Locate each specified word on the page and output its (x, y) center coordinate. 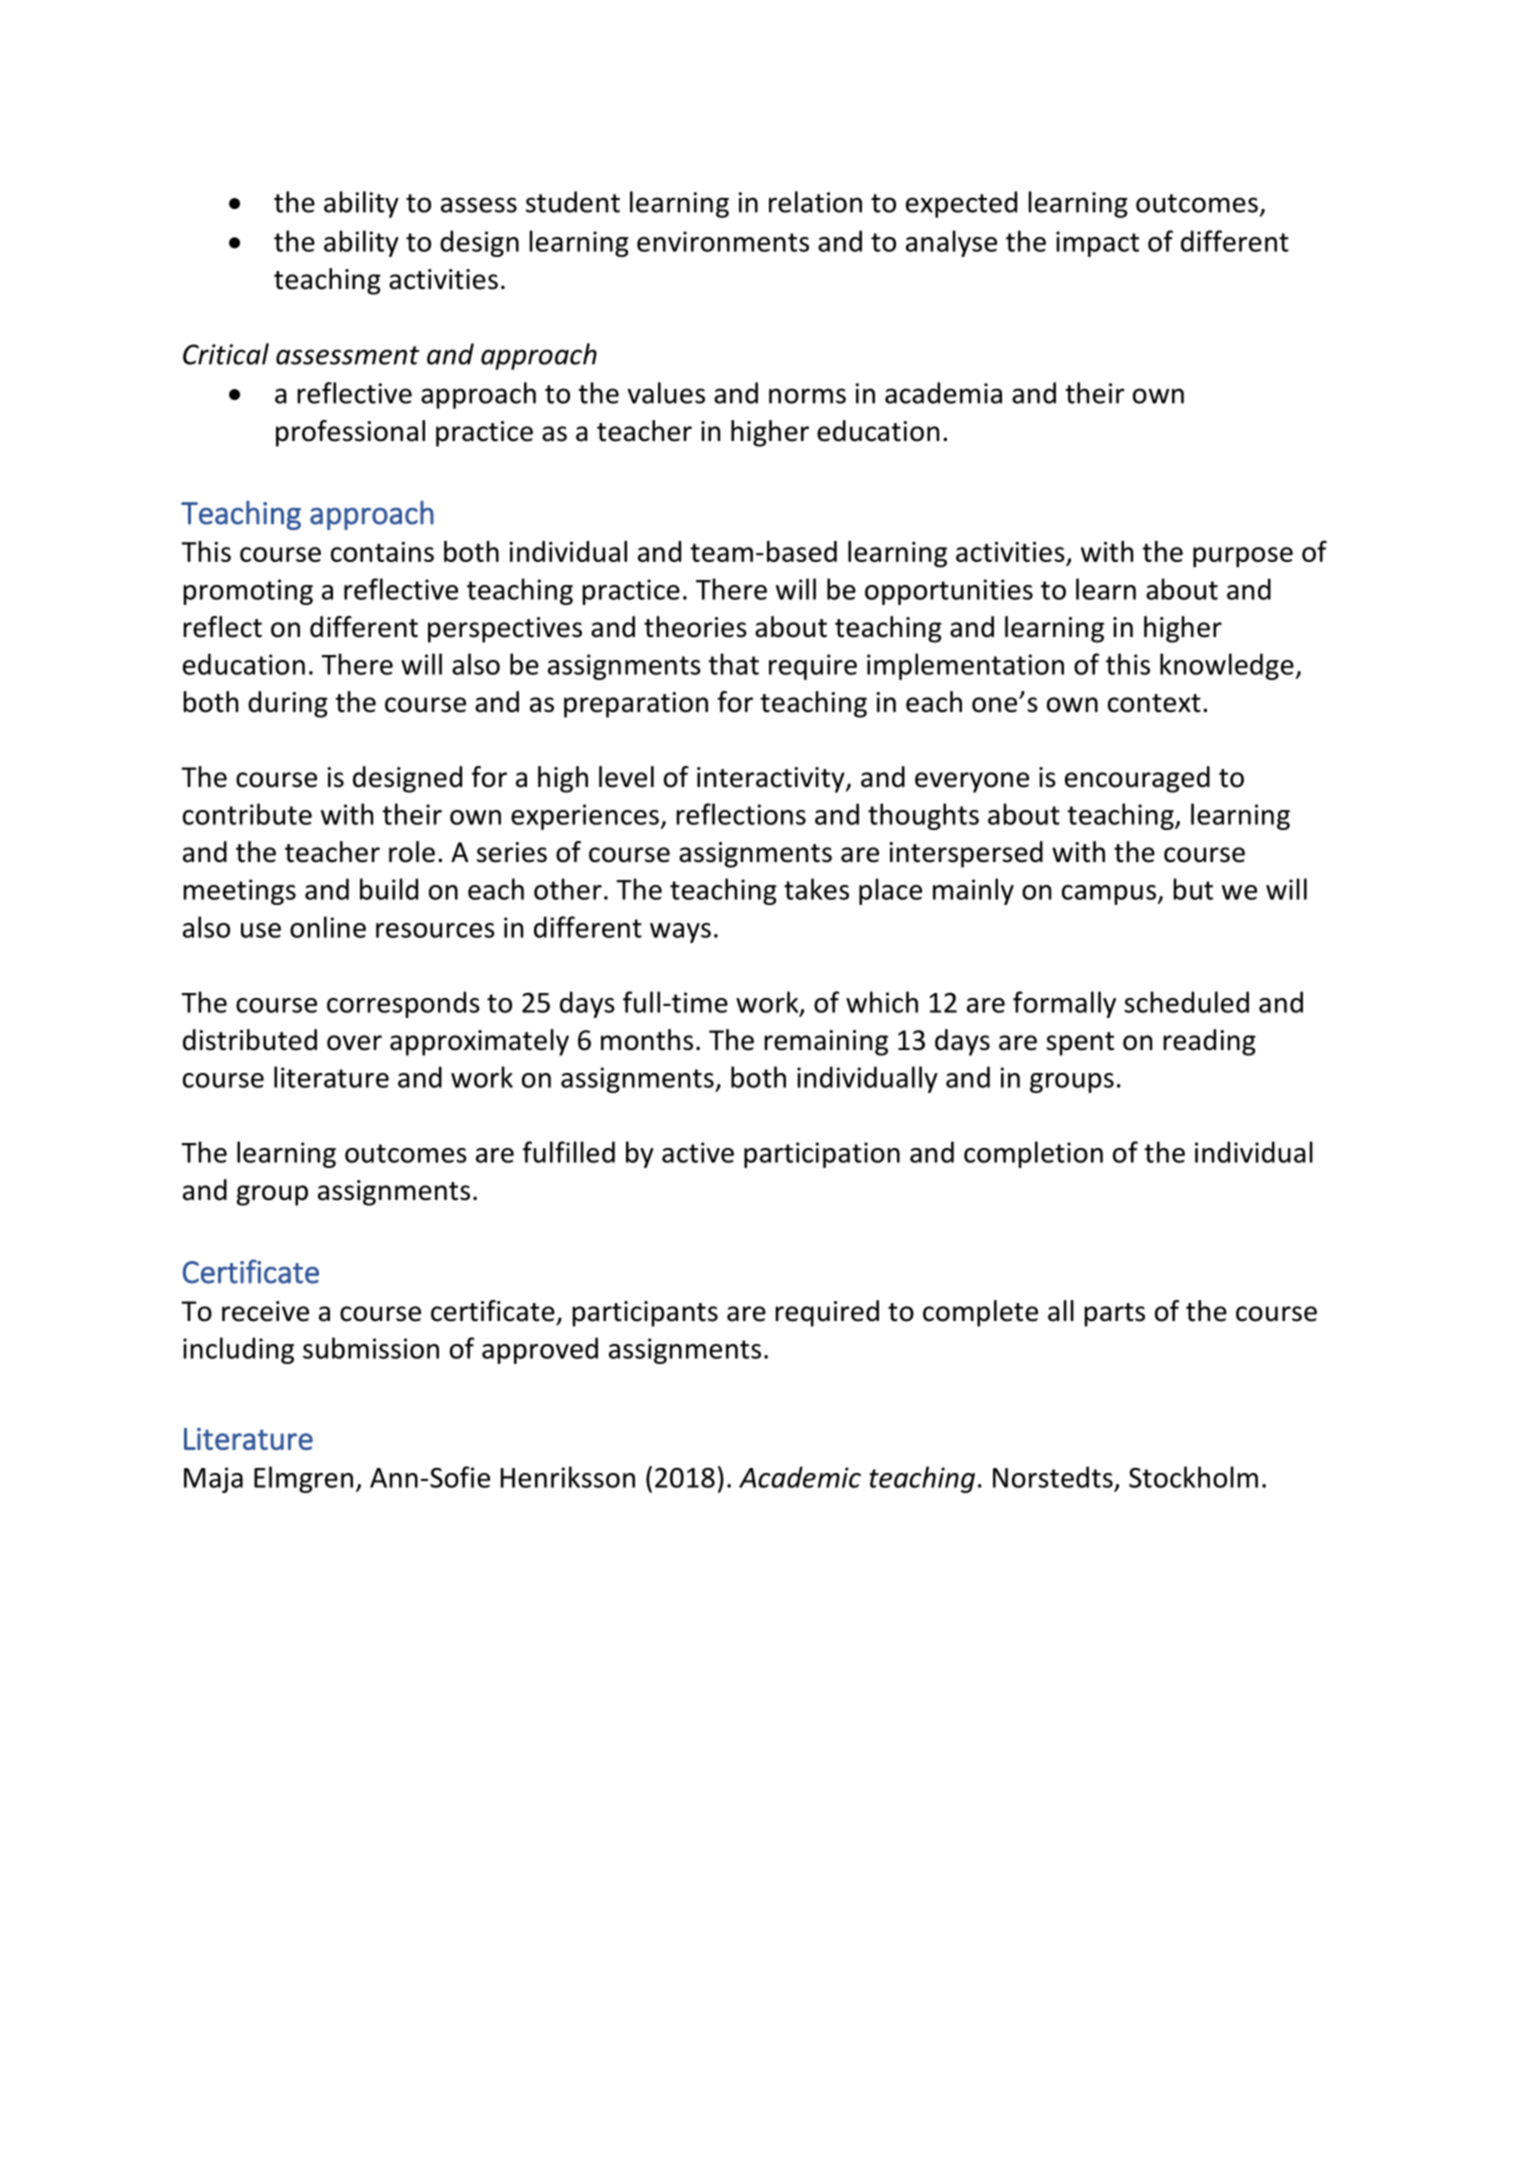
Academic (800, 1477)
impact (1097, 244)
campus (1110, 895)
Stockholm (1193, 1477)
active (698, 1152)
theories (695, 627)
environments (723, 241)
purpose (1243, 557)
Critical (226, 354)
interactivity (772, 780)
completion (1033, 1154)
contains (382, 552)
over (354, 1043)
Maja (213, 1480)
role (412, 852)
